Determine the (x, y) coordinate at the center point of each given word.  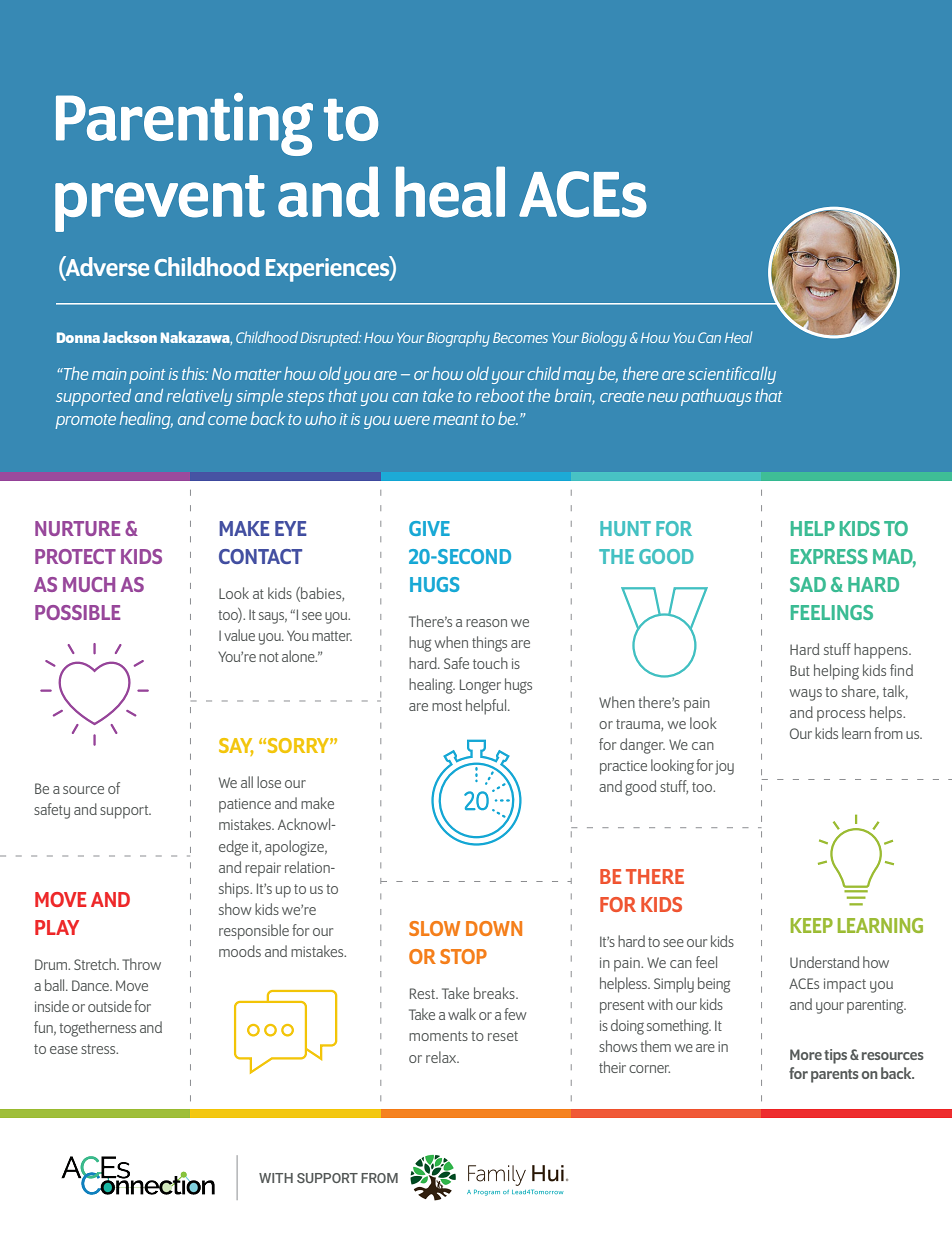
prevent (160, 203)
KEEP (812, 925)
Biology (604, 339)
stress (99, 1049)
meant (455, 419)
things (489, 644)
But (800, 670)
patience (245, 805)
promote (86, 421)
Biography (458, 339)
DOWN (494, 928)
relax (442, 1057)
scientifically (732, 375)
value (239, 635)
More (806, 1054)
